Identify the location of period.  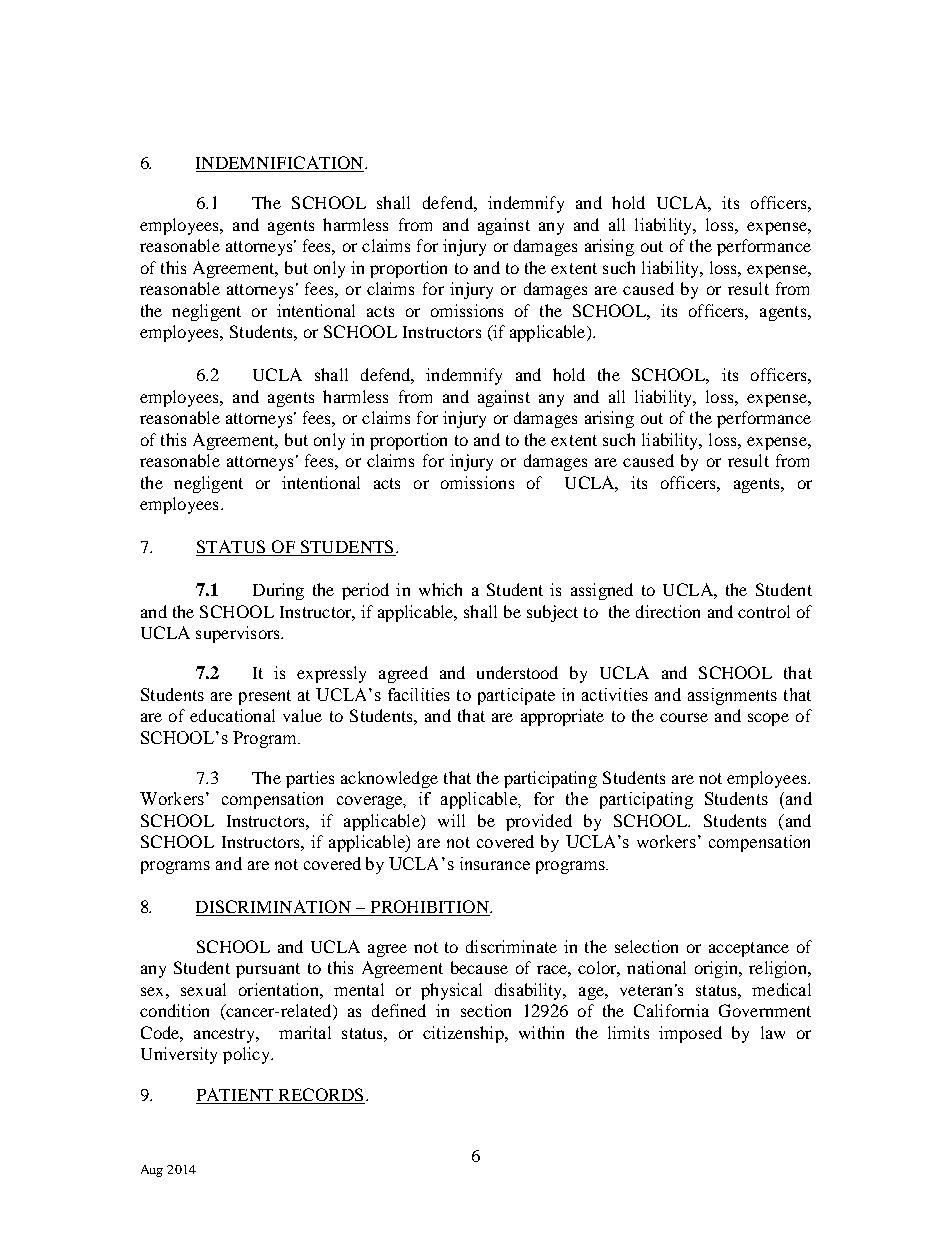
(365, 591).
